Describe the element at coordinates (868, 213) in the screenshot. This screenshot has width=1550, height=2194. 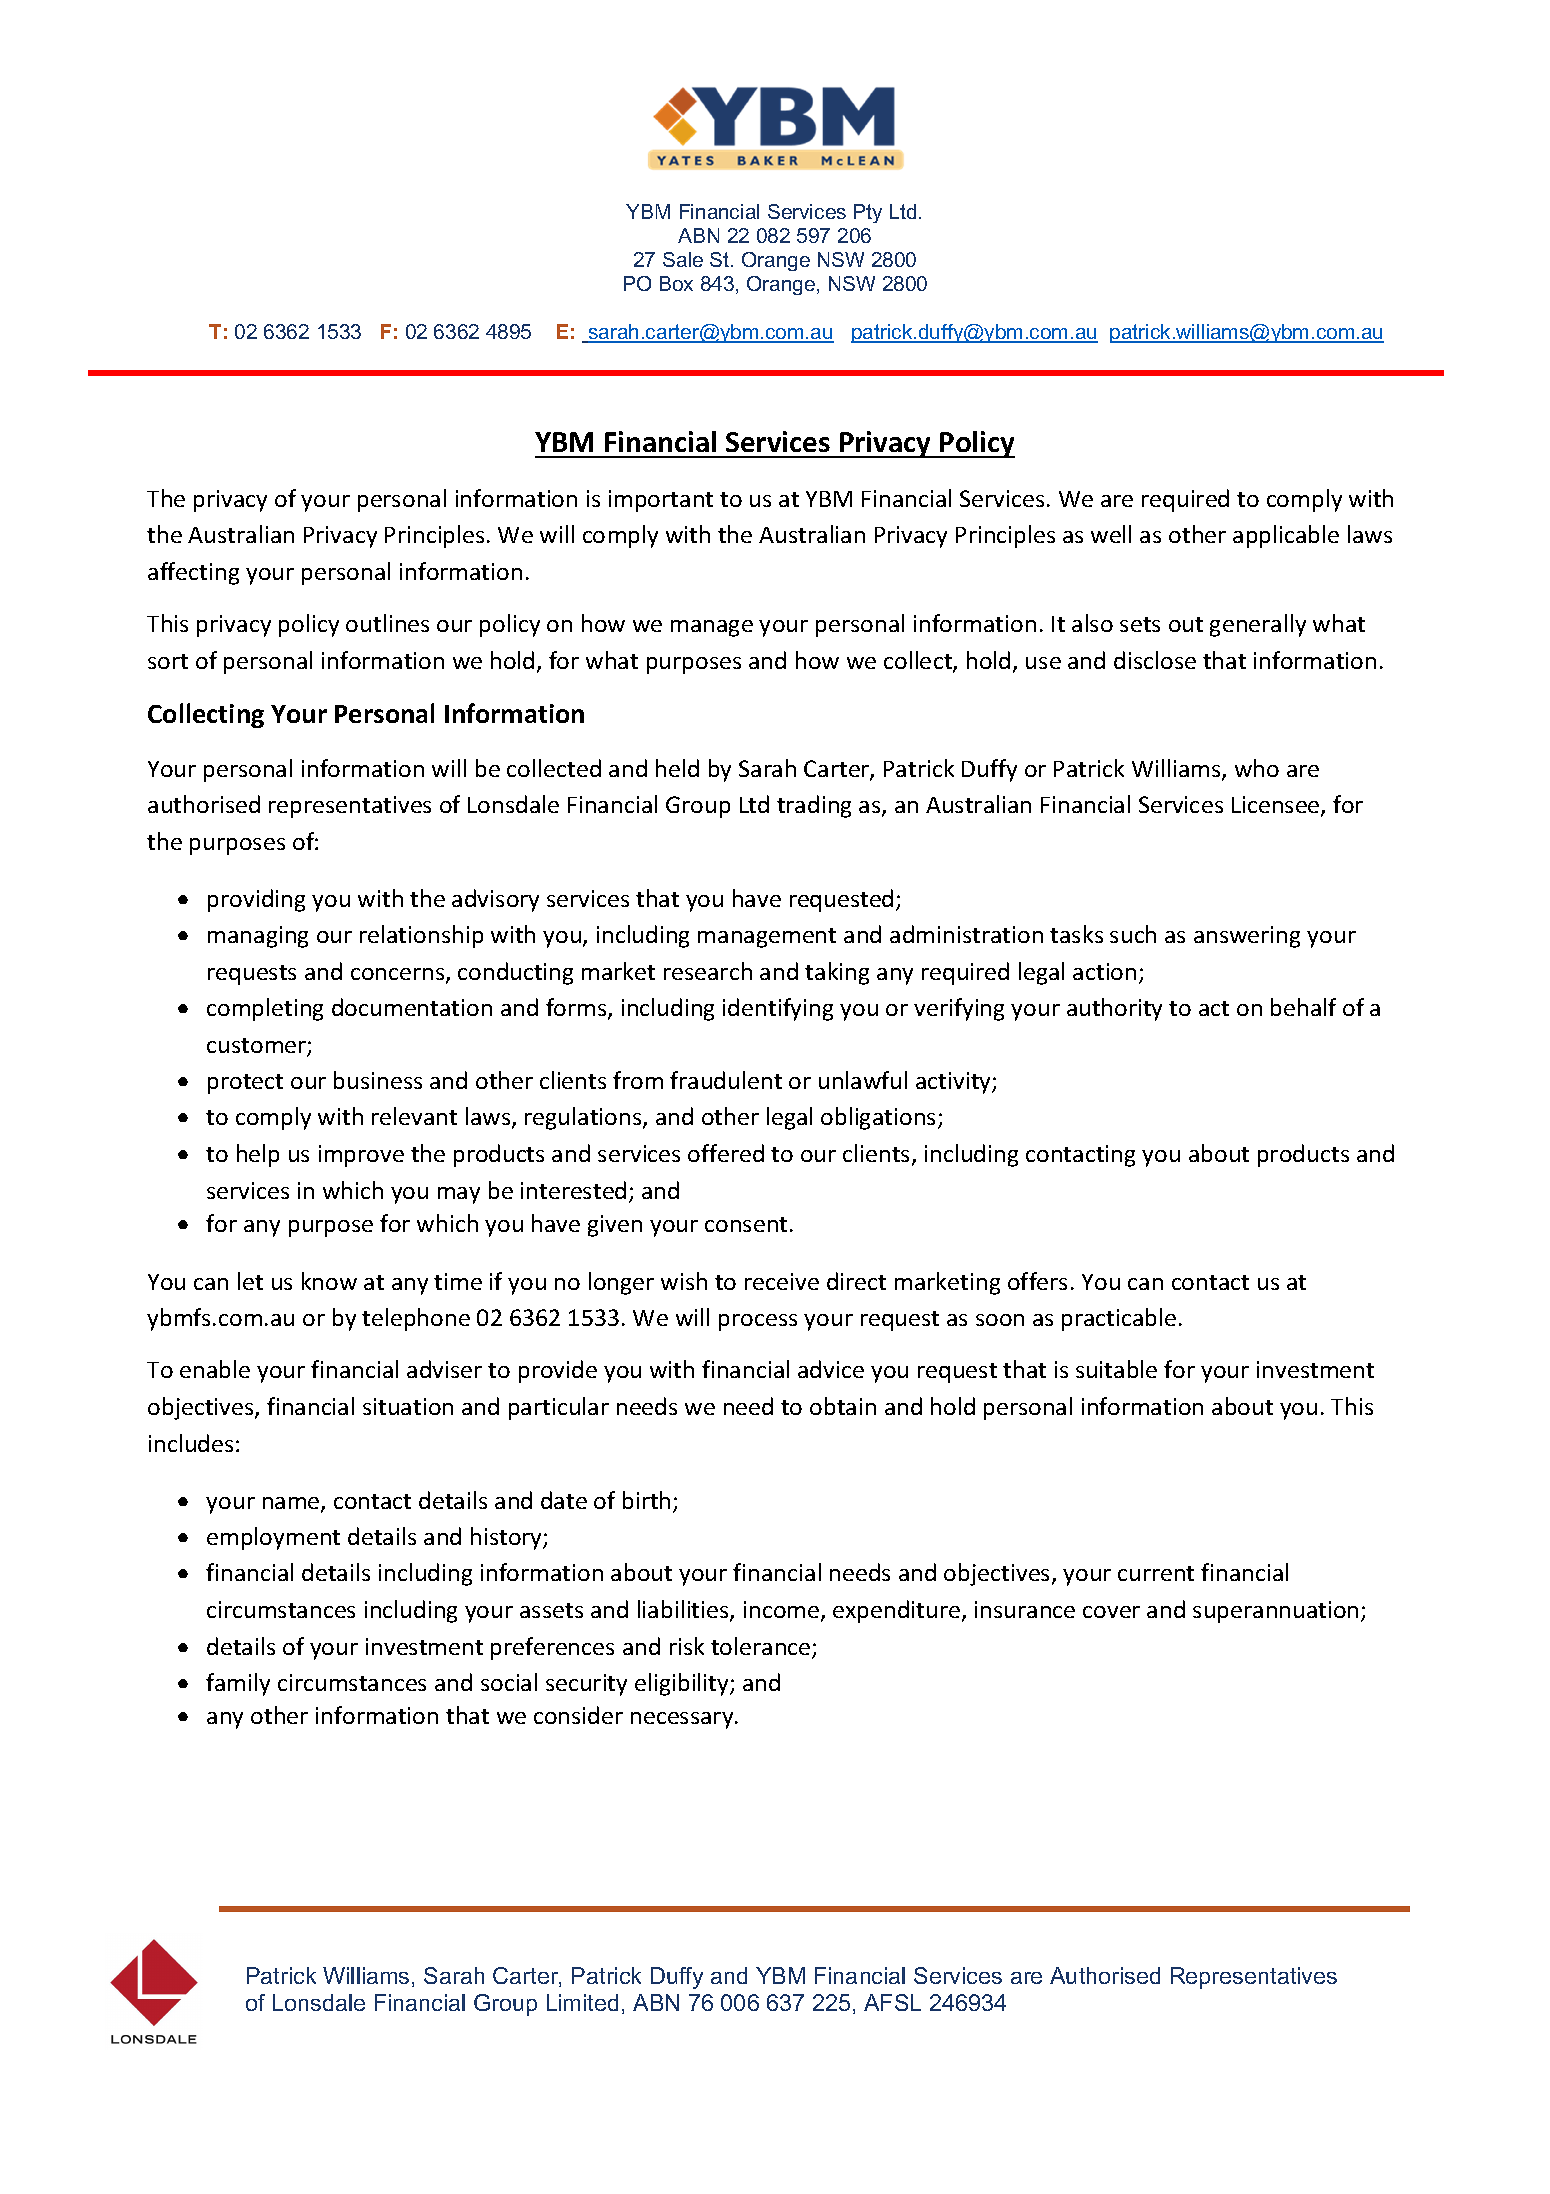
I see `Pty` at that location.
